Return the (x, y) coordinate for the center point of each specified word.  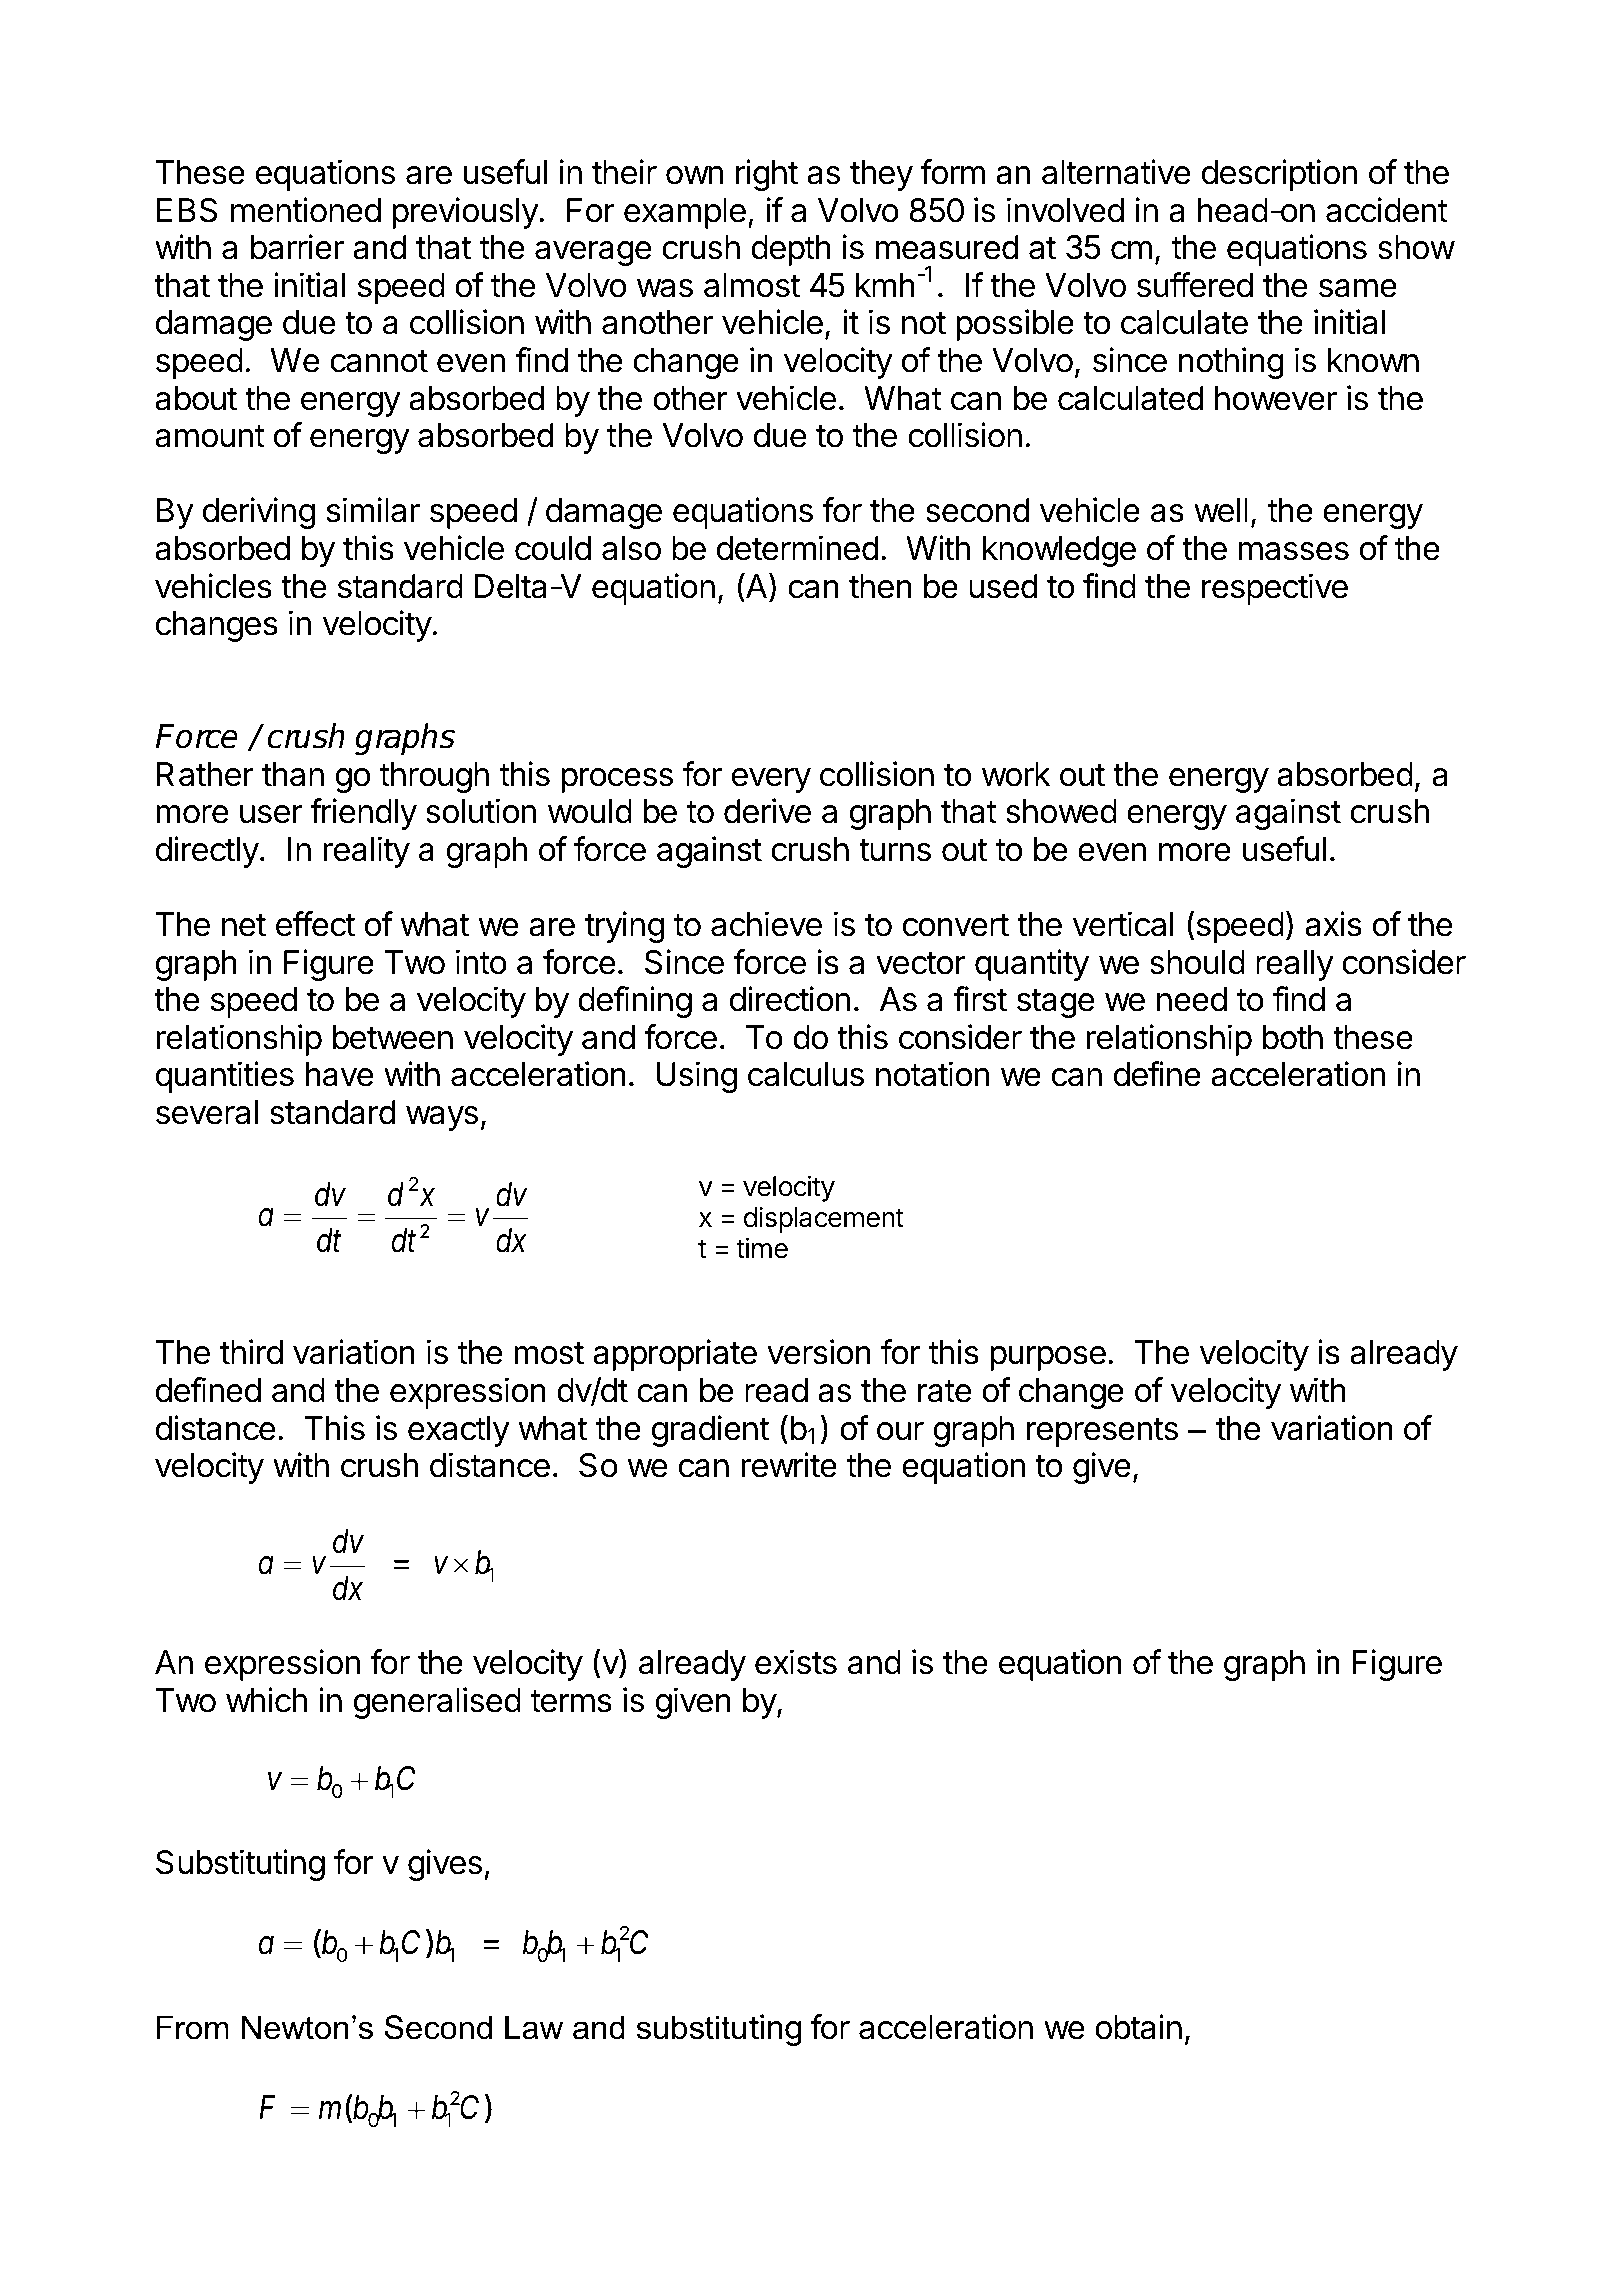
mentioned (306, 210)
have (340, 1074)
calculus (806, 1074)
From (193, 2027)
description (1279, 175)
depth (791, 250)
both (1292, 1037)
